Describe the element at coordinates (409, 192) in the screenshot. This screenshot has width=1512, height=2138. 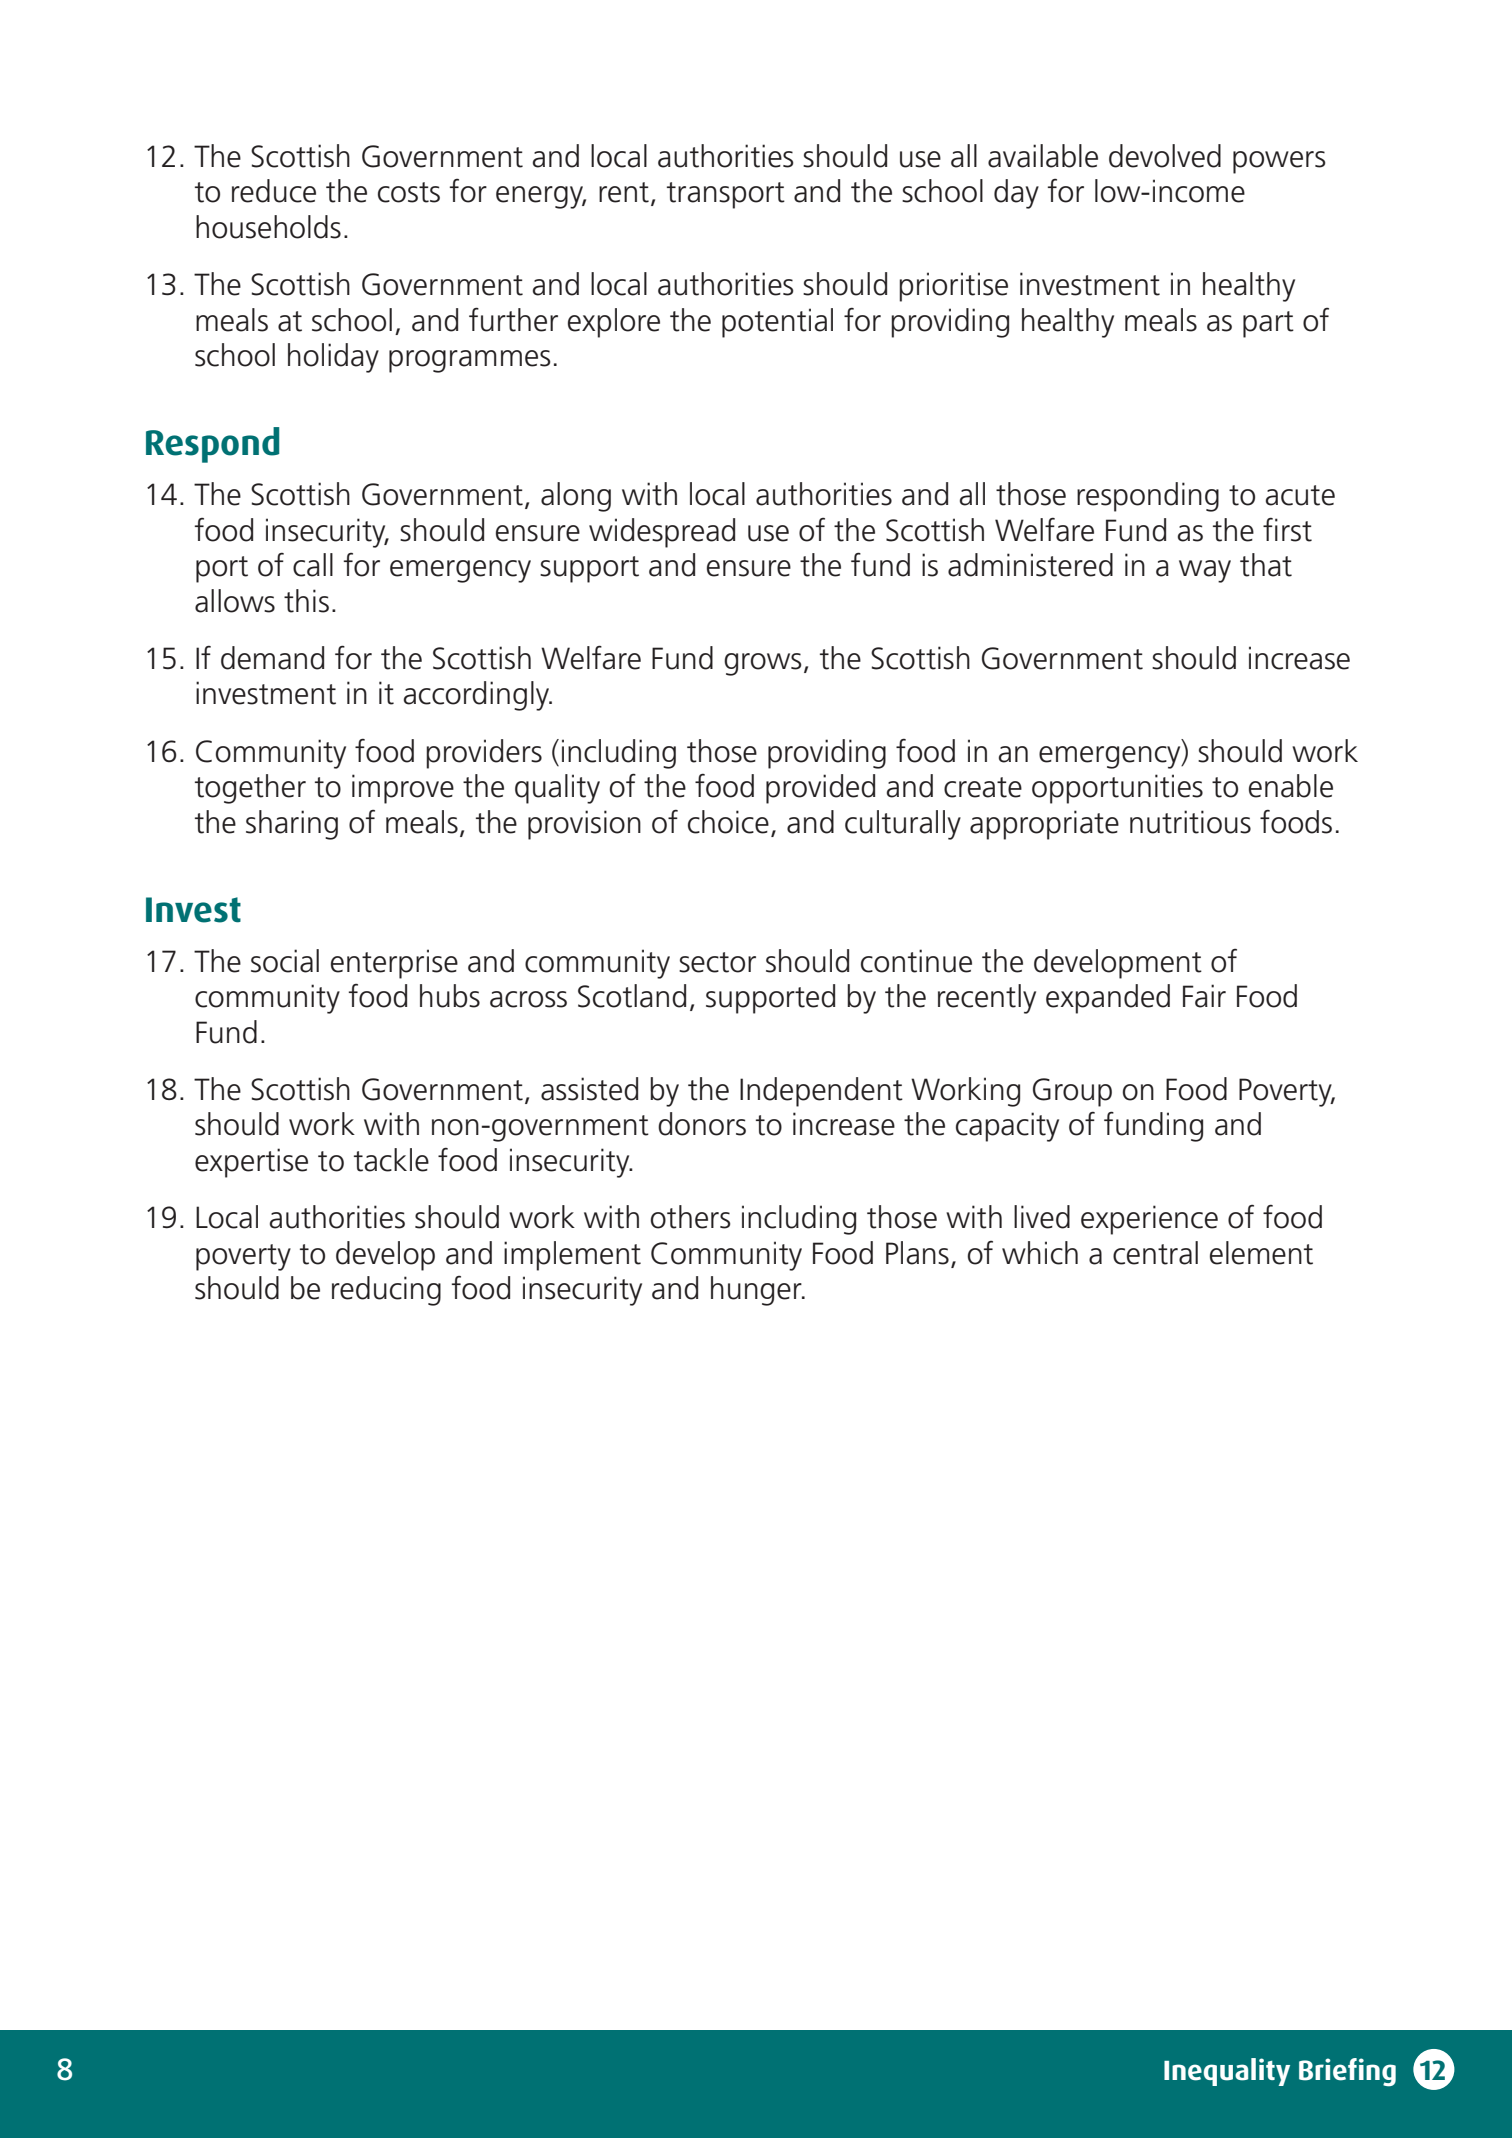
I see `costs` at that location.
